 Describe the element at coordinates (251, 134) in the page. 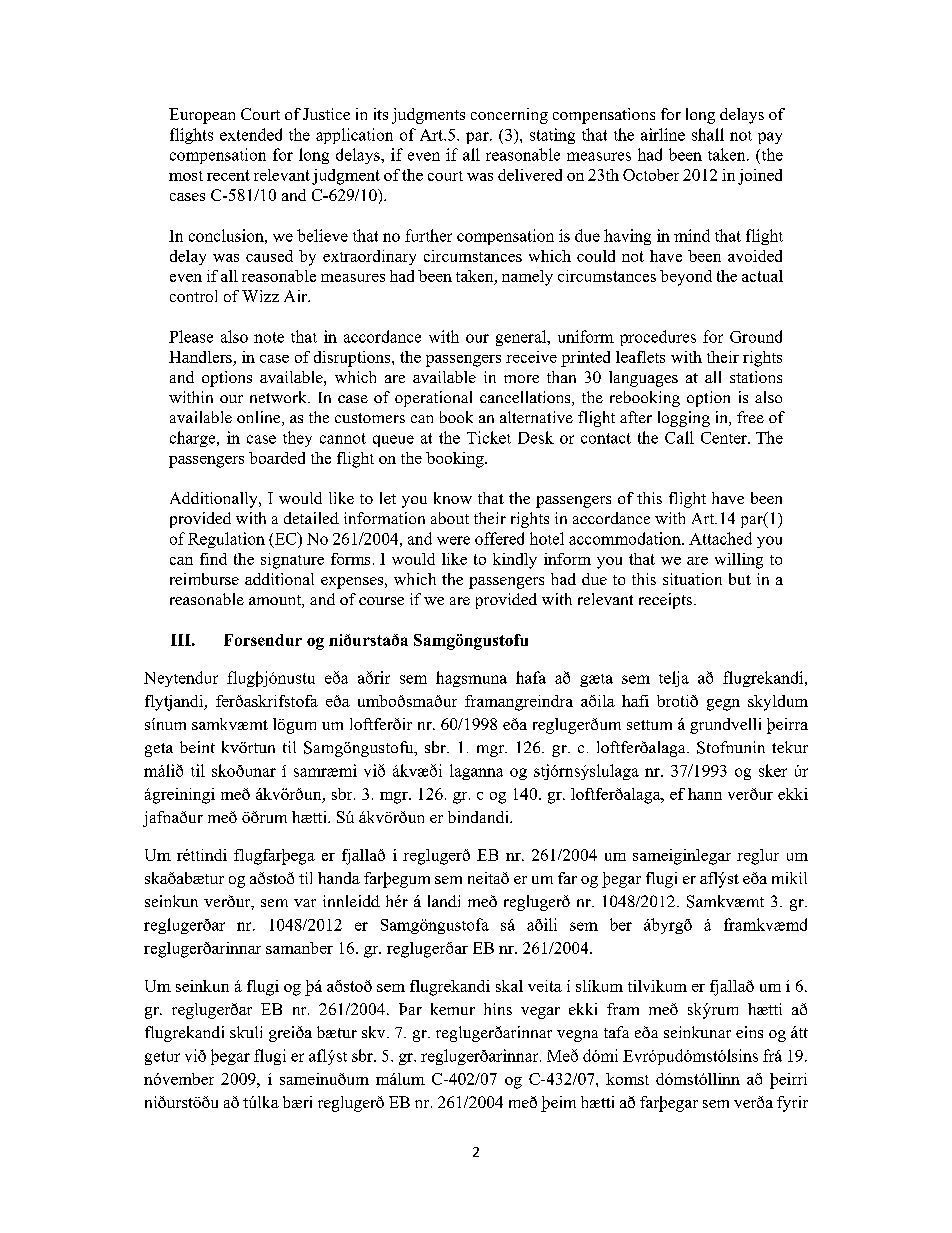

I see `extended` at that location.
